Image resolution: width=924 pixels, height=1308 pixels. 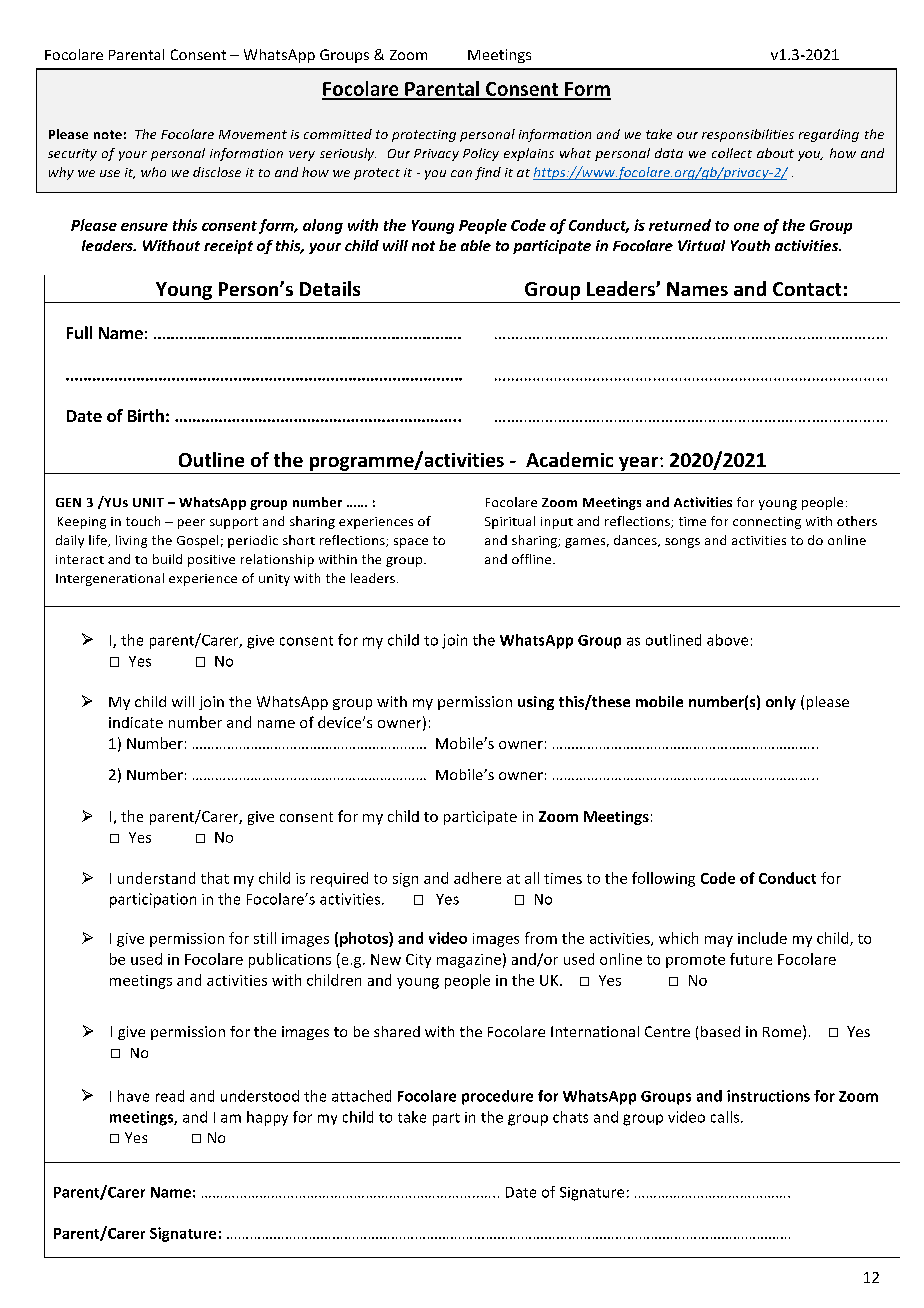 I want to click on above, so click(x=727, y=640).
